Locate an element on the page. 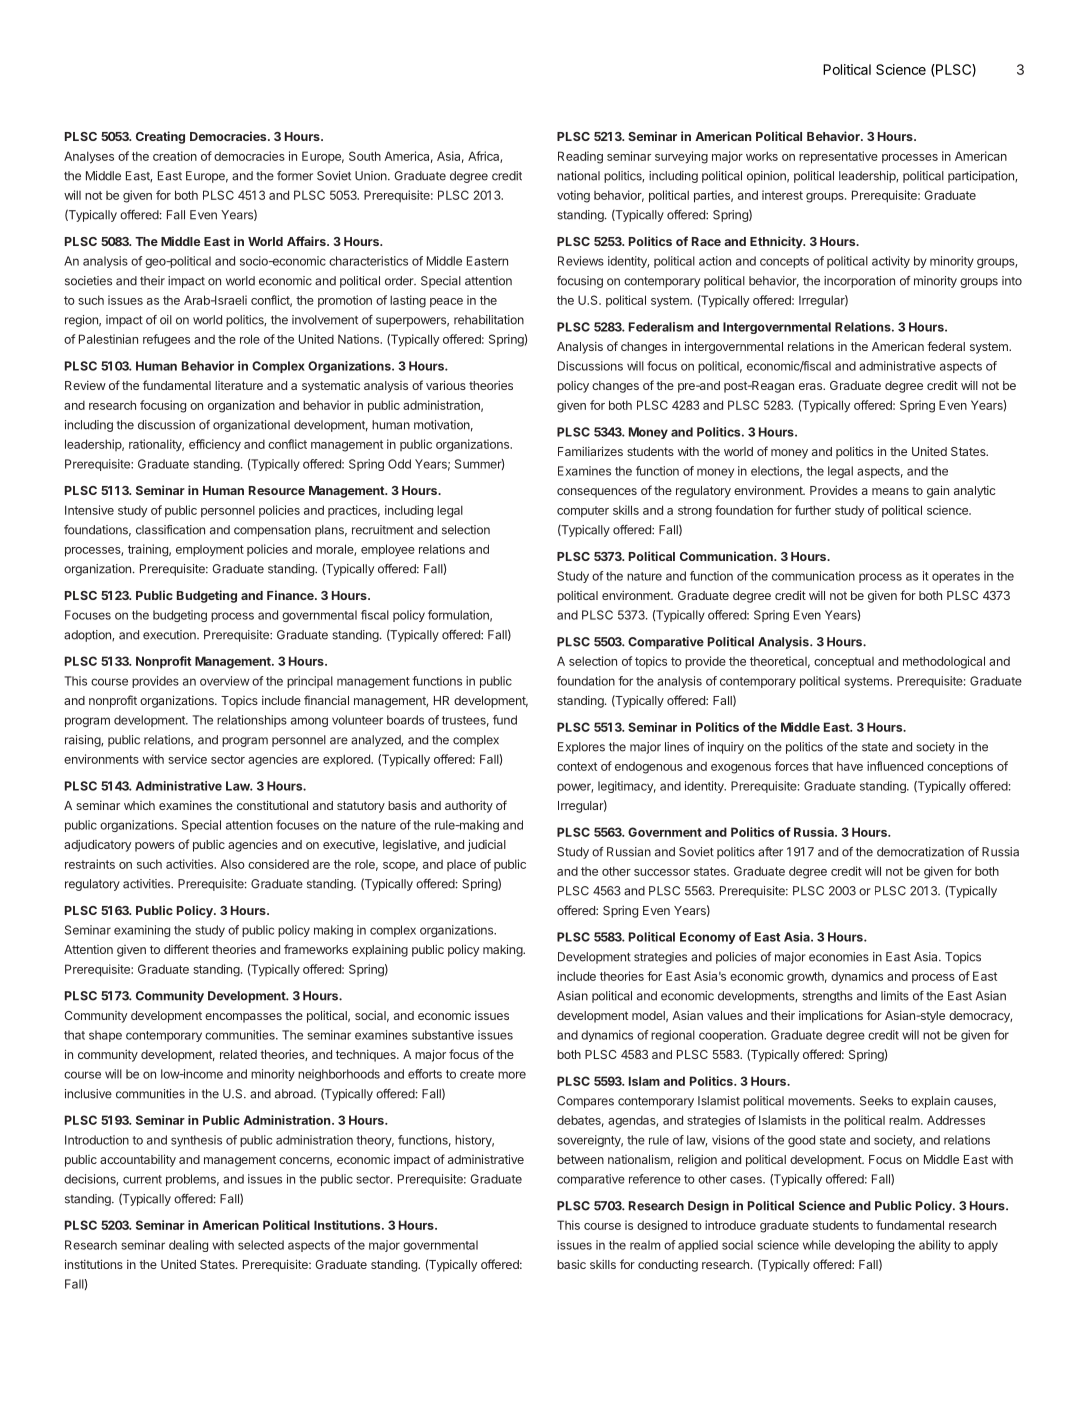 The width and height of the page is (1088, 1409). creation is located at coordinates (175, 156).
